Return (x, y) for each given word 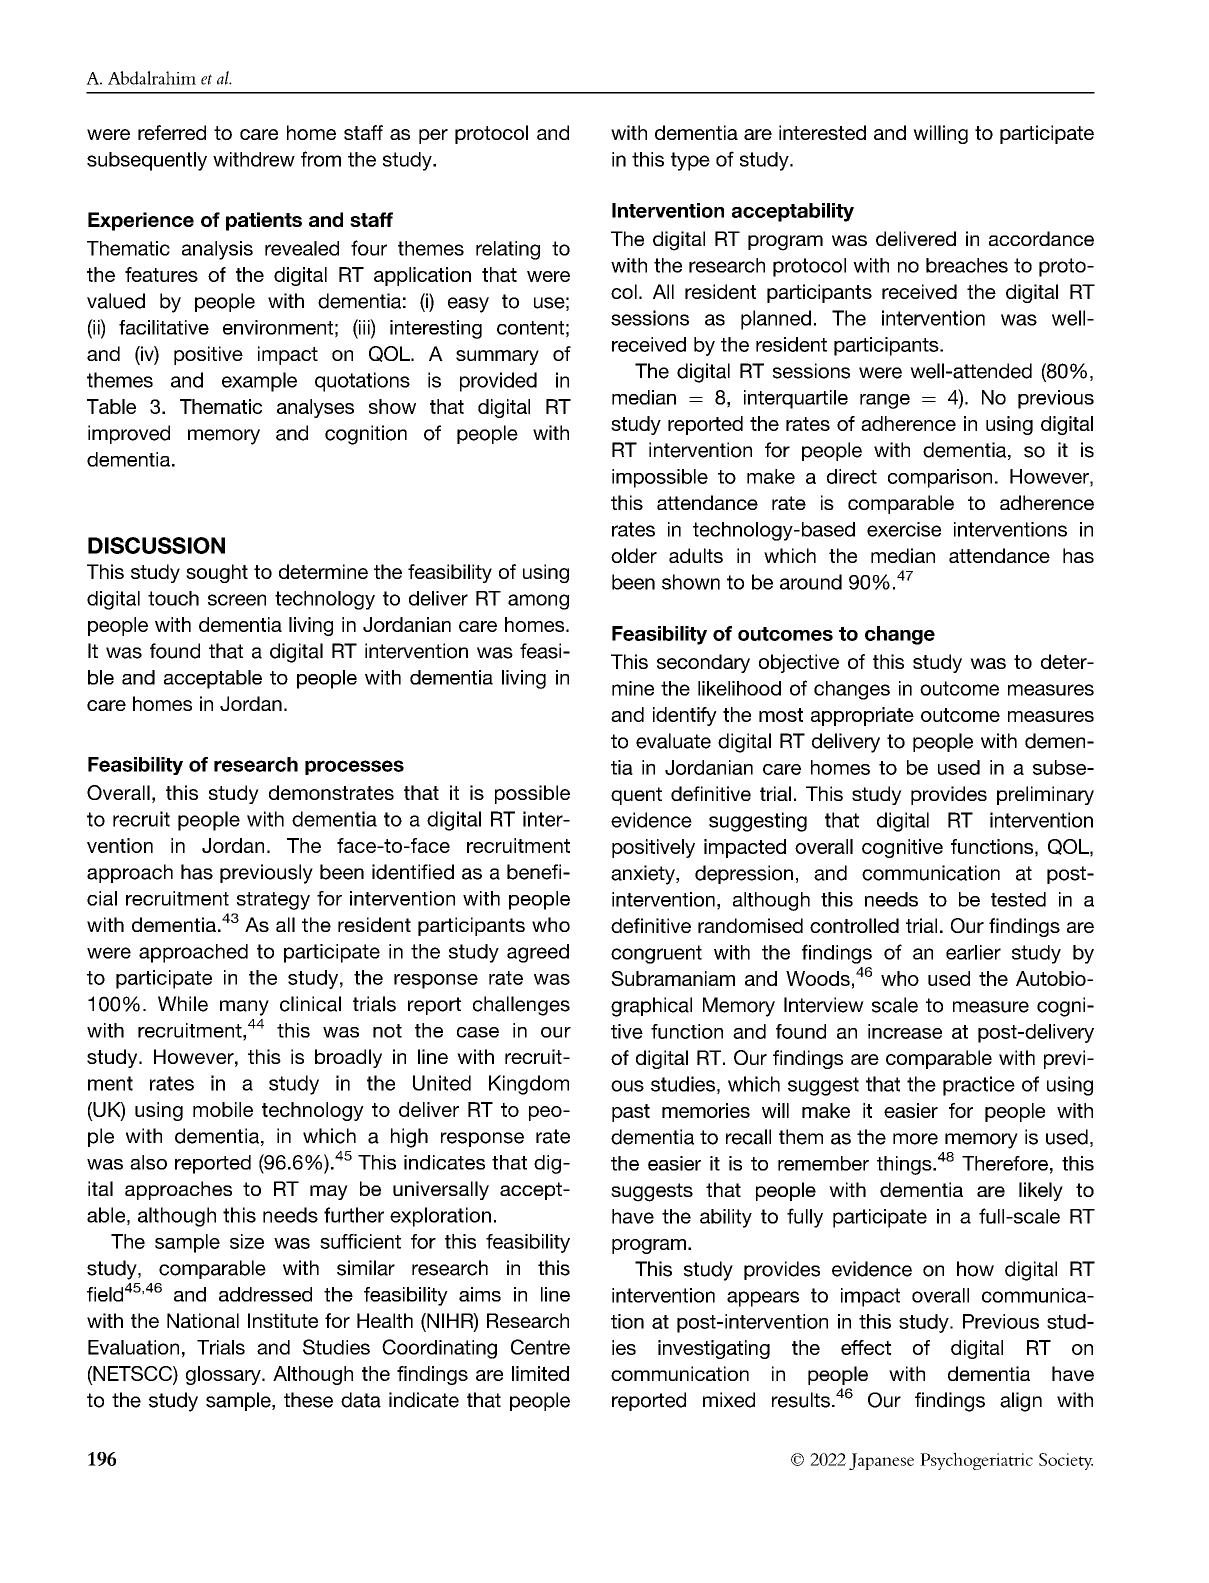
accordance (1041, 238)
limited (540, 1373)
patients (264, 221)
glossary (224, 1375)
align (1021, 1402)
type (690, 161)
